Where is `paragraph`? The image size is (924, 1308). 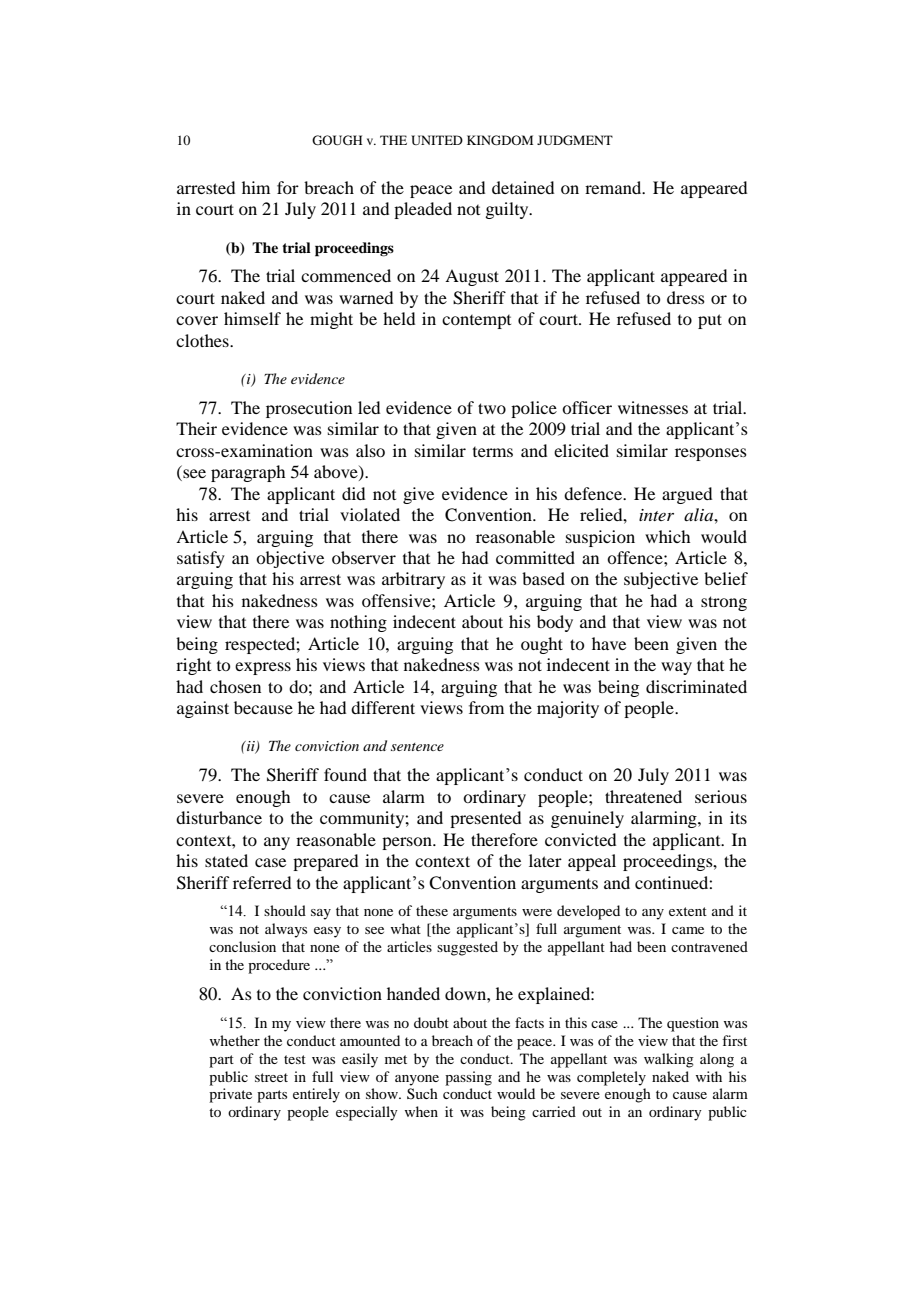 paragraph is located at coordinates (248, 473).
